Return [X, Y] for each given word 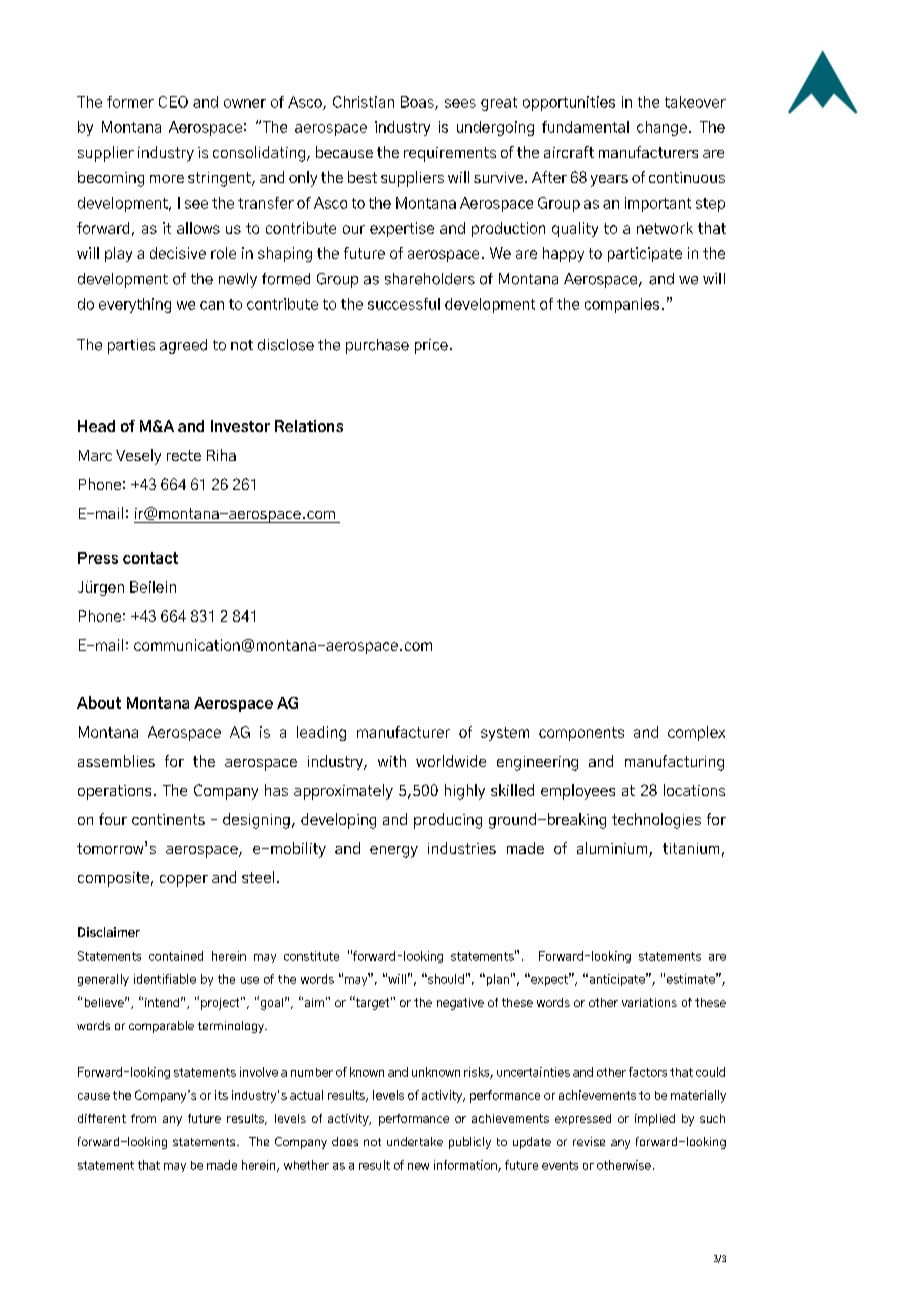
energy [394, 852]
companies [622, 305]
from [143, 1118]
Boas [418, 103]
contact [150, 558]
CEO [173, 102]
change [662, 128]
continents [168, 819]
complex [696, 733]
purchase [377, 346]
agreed [183, 346]
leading [321, 733]
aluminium [613, 849]
